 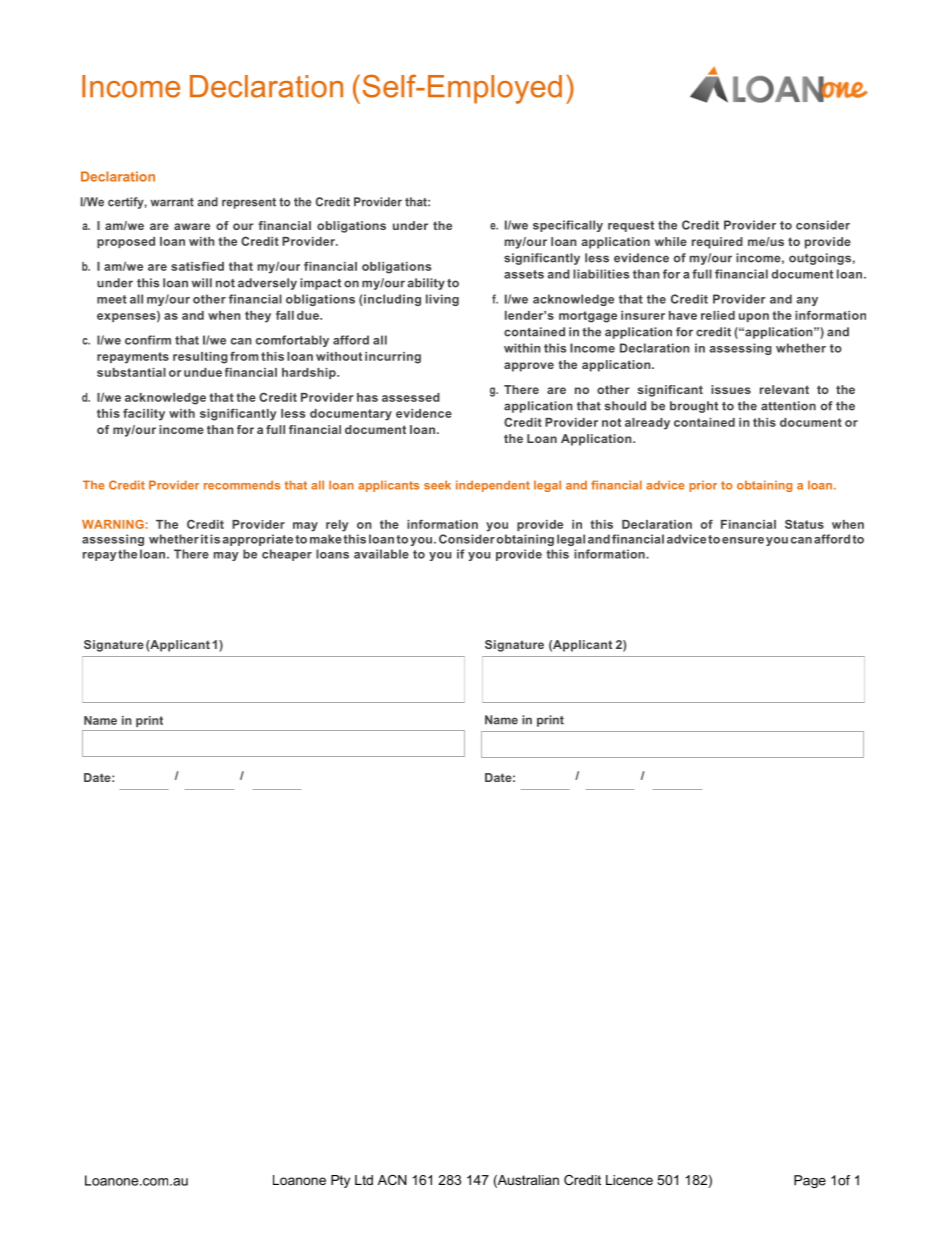 What do you see at coordinates (717, 243) in the document?
I see `required` at bounding box center [717, 243].
